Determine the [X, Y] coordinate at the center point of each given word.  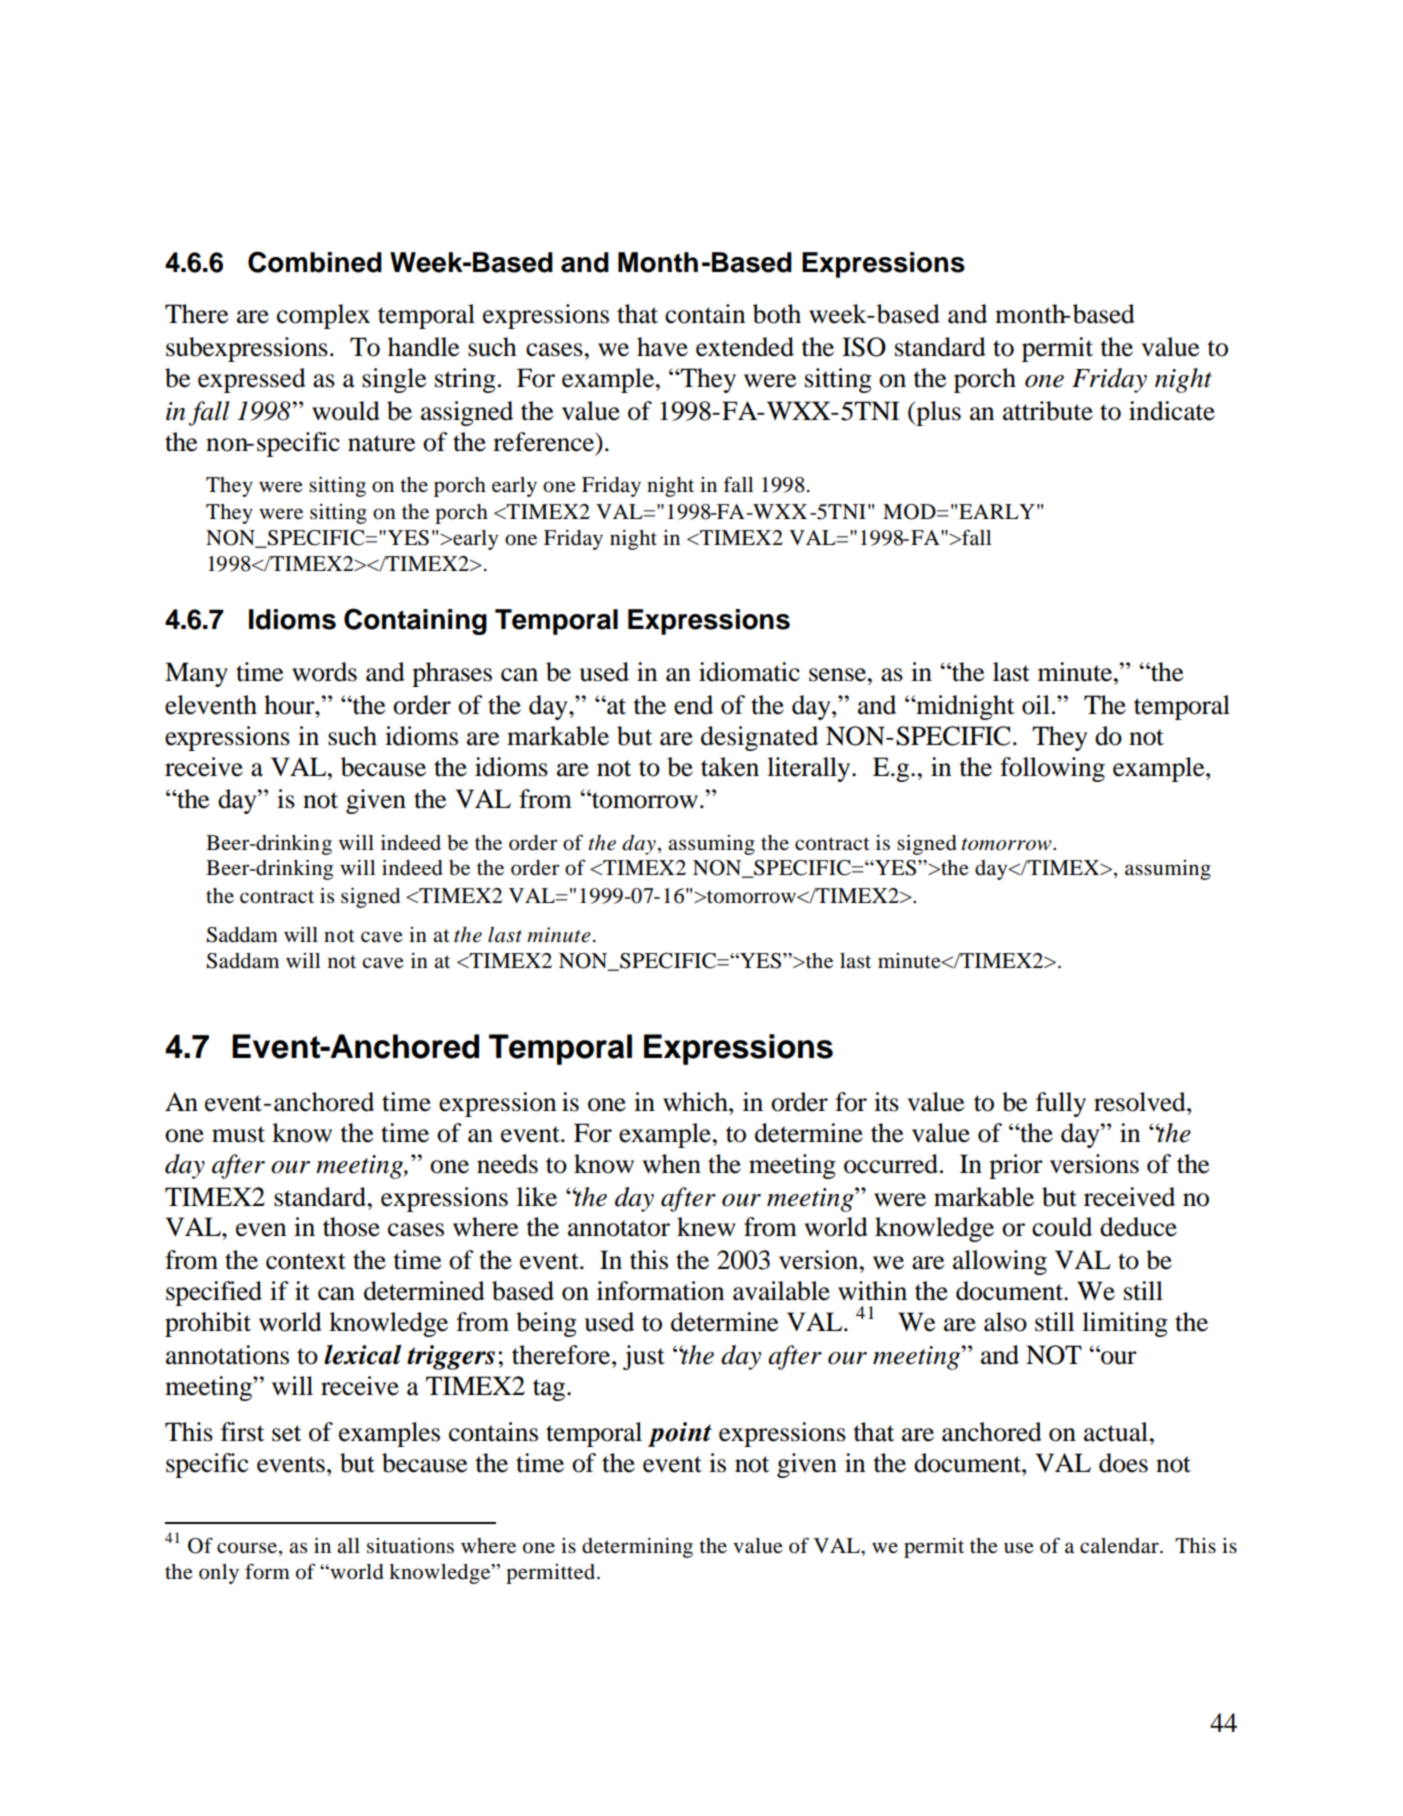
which [696, 1102]
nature [381, 443]
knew [706, 1227]
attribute [1048, 411]
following [1052, 769]
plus [937, 413]
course [247, 1548]
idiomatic [749, 672]
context [306, 1261]
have [662, 347]
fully [1061, 1104]
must [238, 1134]
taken [730, 767]
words [324, 672]
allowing [1000, 1262]
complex [323, 316]
